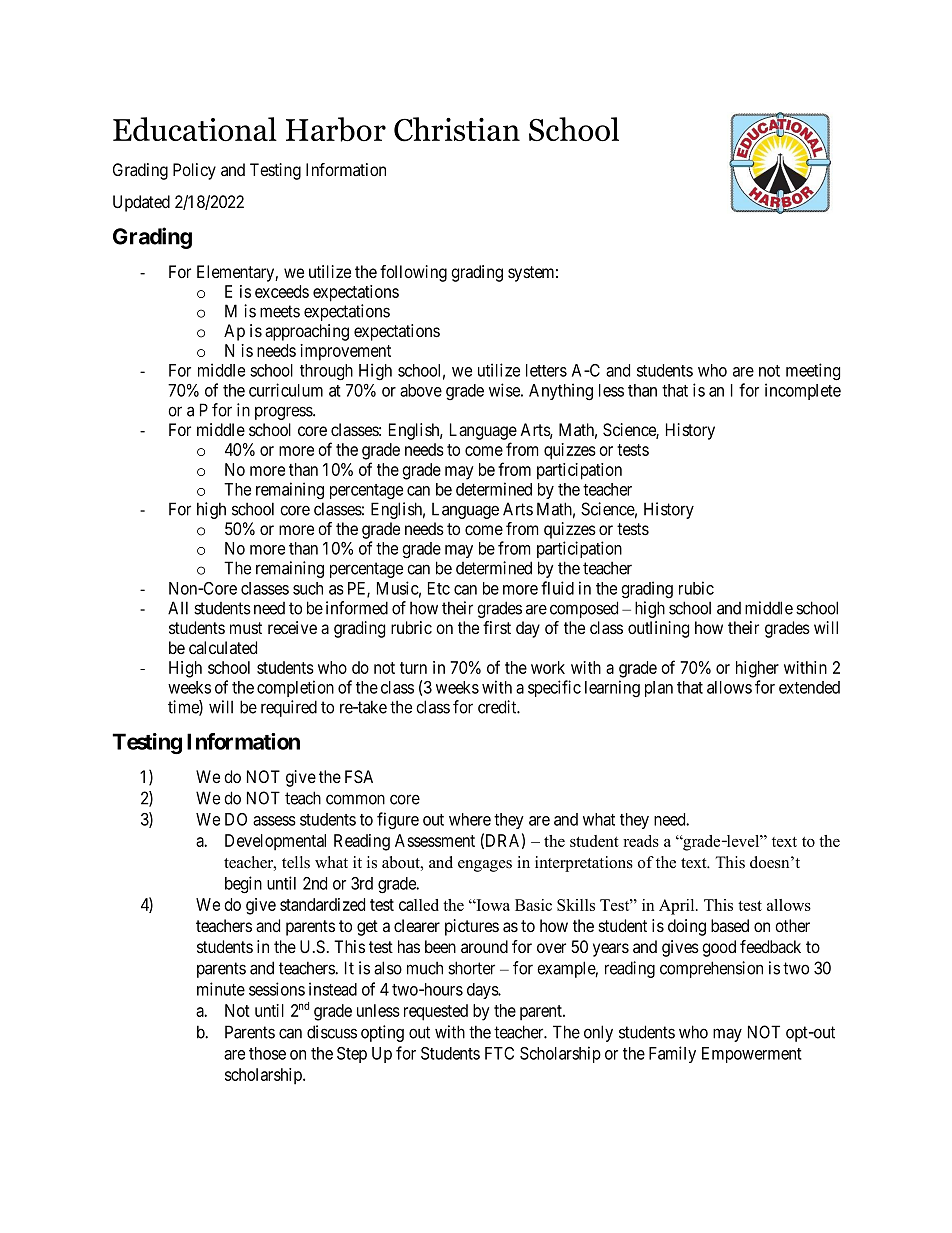 The image size is (952, 1233). I want to click on Christian, so click(457, 129).
